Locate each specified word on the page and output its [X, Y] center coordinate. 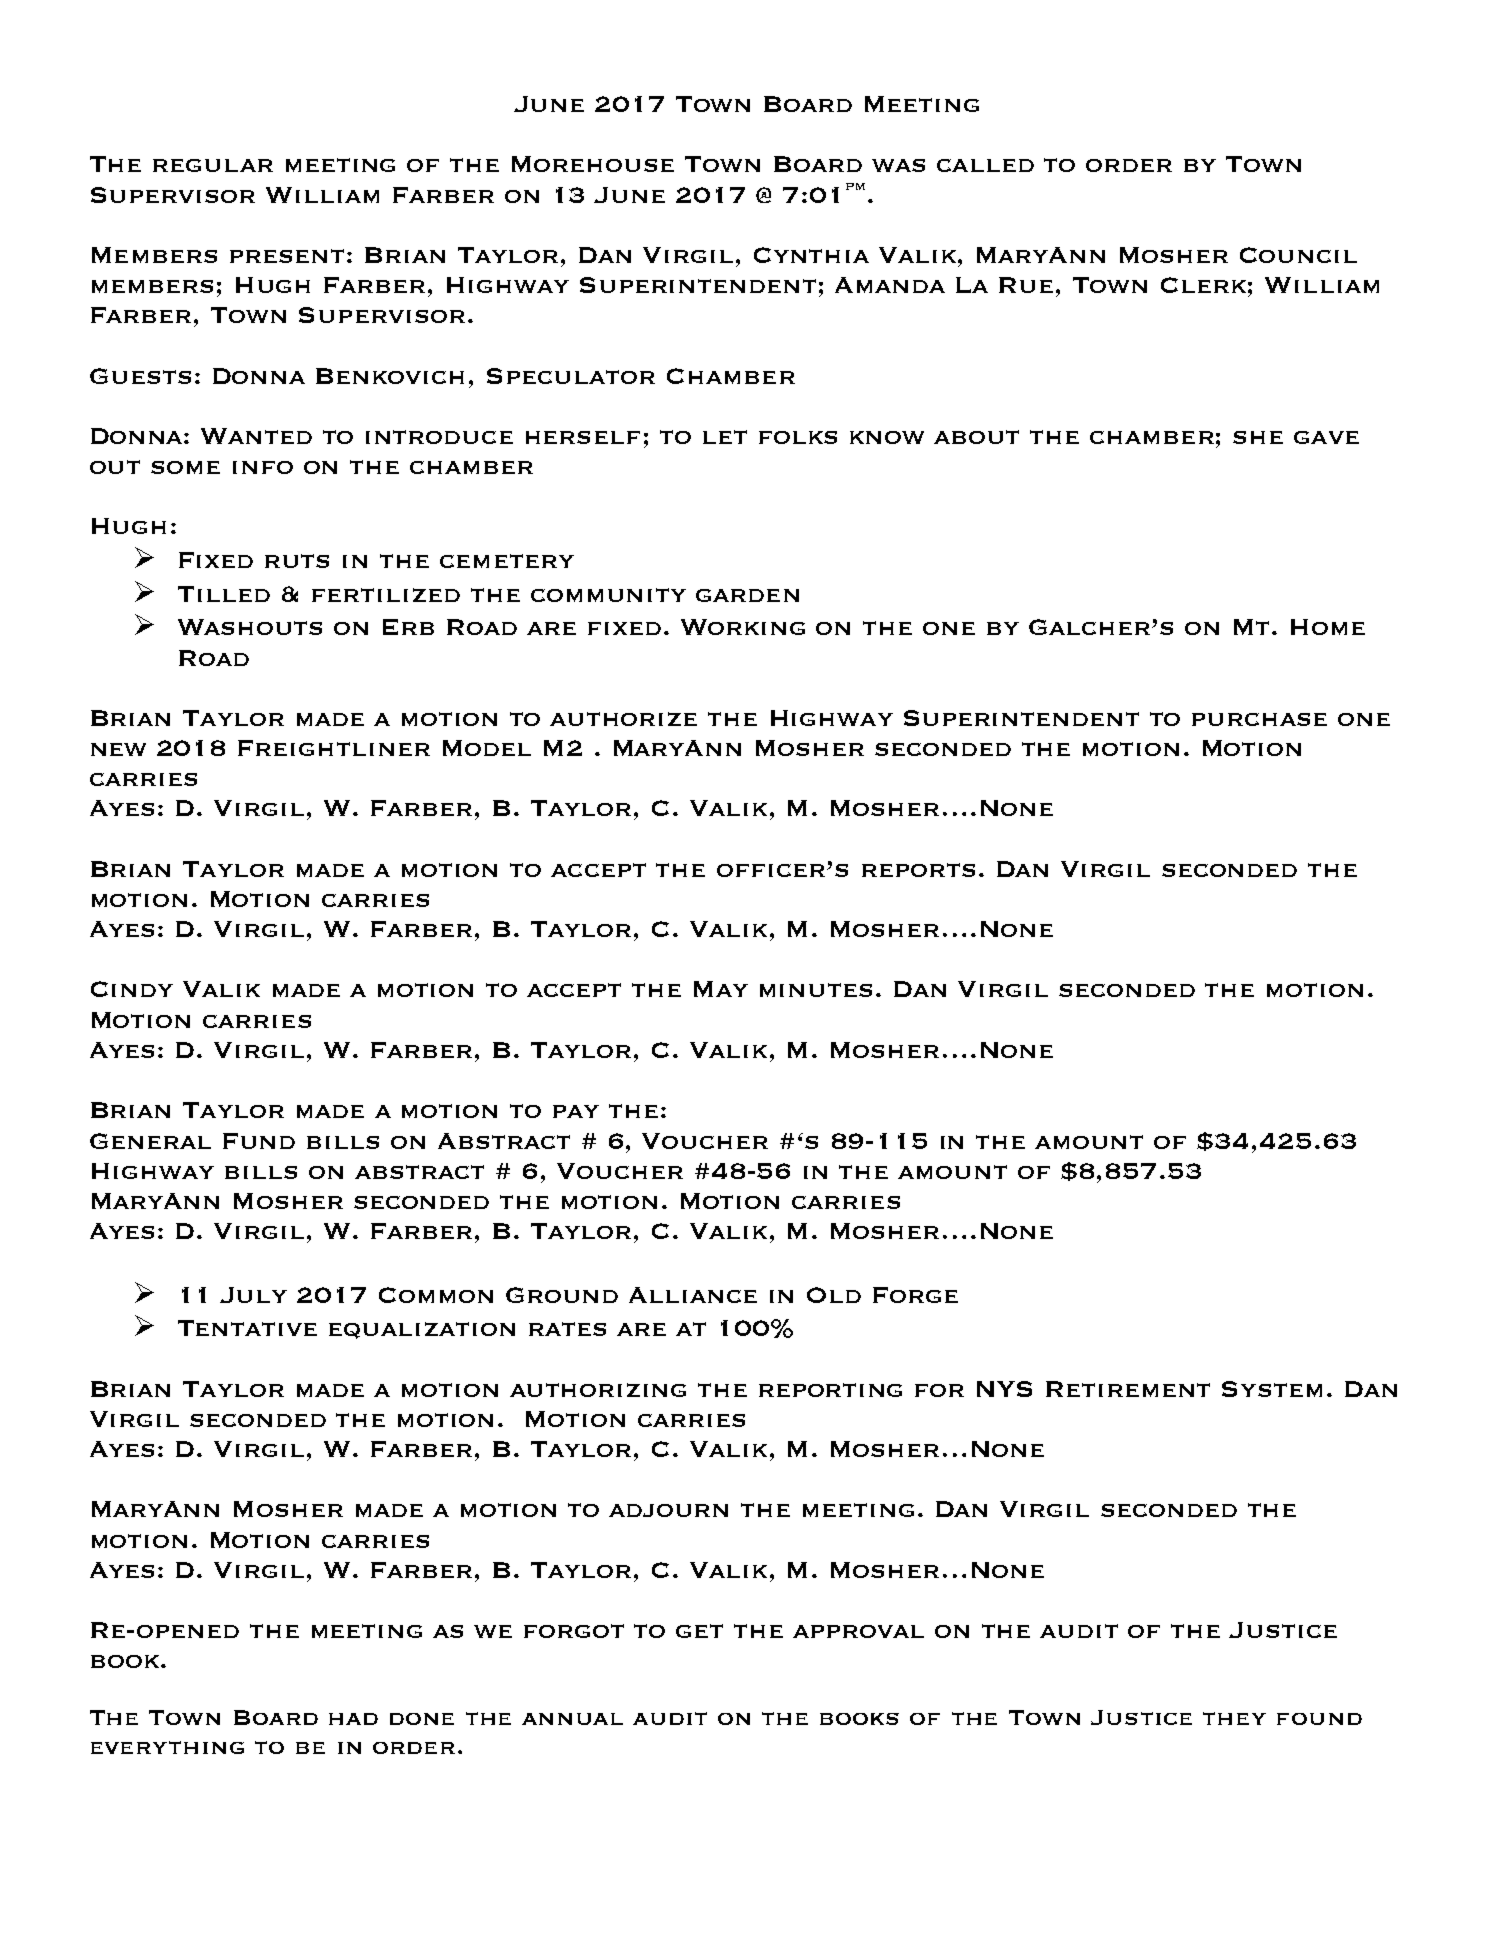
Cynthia [811, 255]
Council [1298, 255]
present [287, 256]
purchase [1259, 719]
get [699, 1631]
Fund [259, 1141]
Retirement [1128, 1389]
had [353, 1719]
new [118, 749]
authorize [623, 719]
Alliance [693, 1295]
